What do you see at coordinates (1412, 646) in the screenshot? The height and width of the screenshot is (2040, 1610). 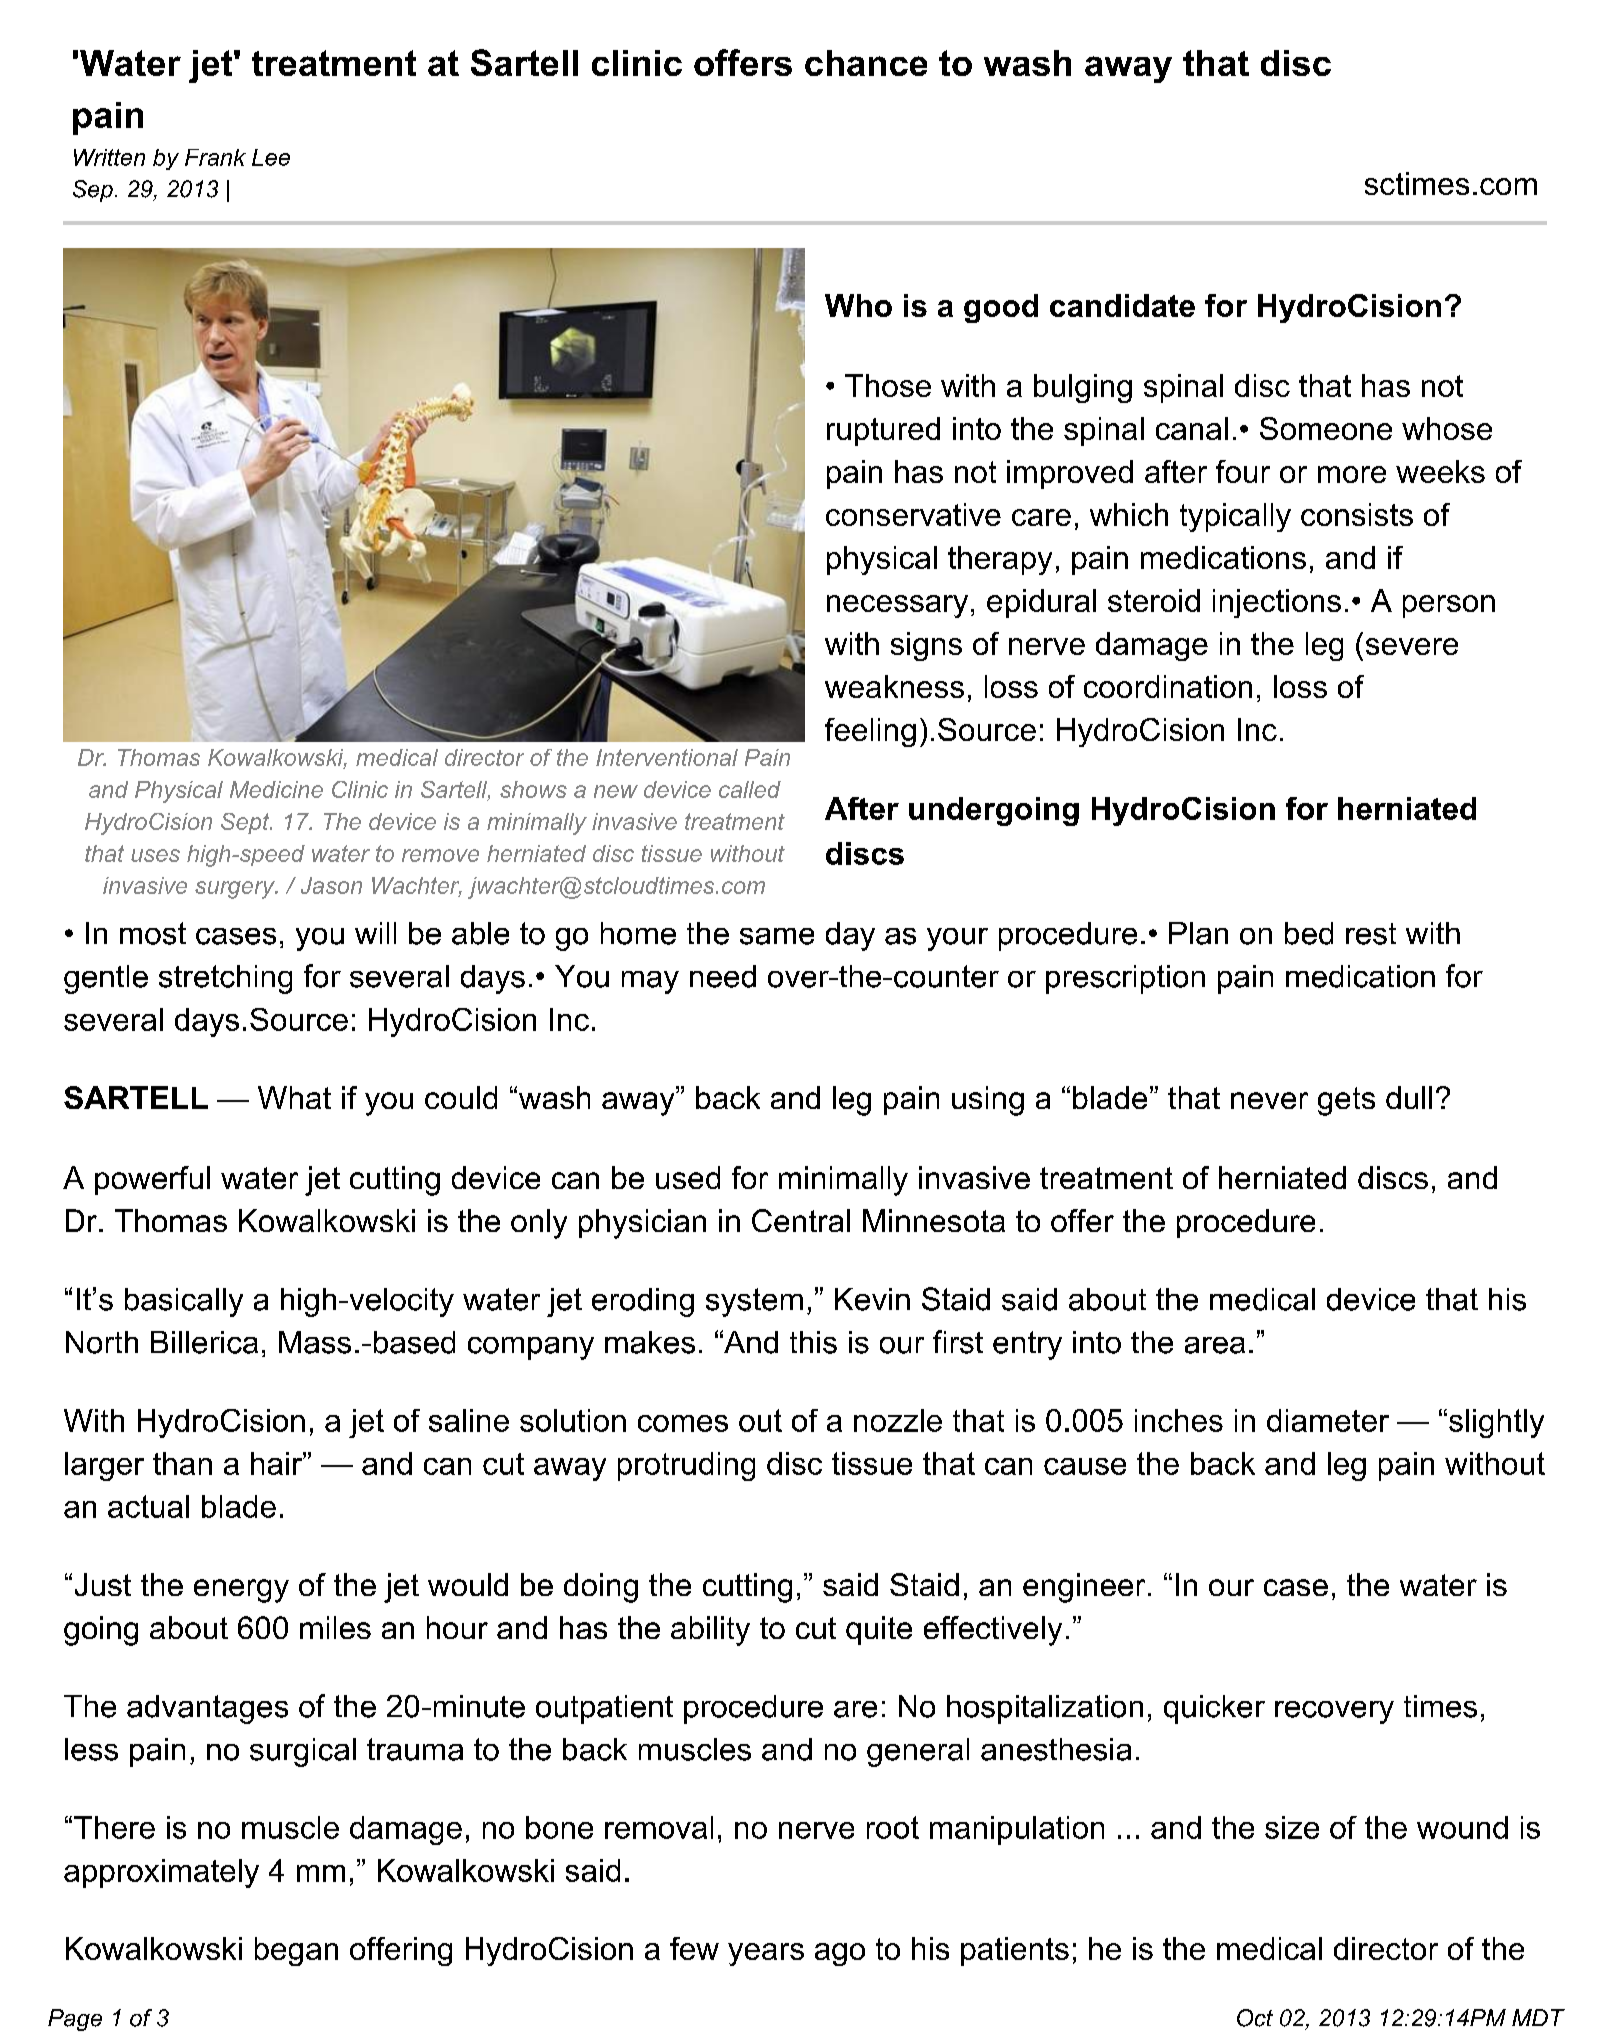 I see `severe` at bounding box center [1412, 646].
